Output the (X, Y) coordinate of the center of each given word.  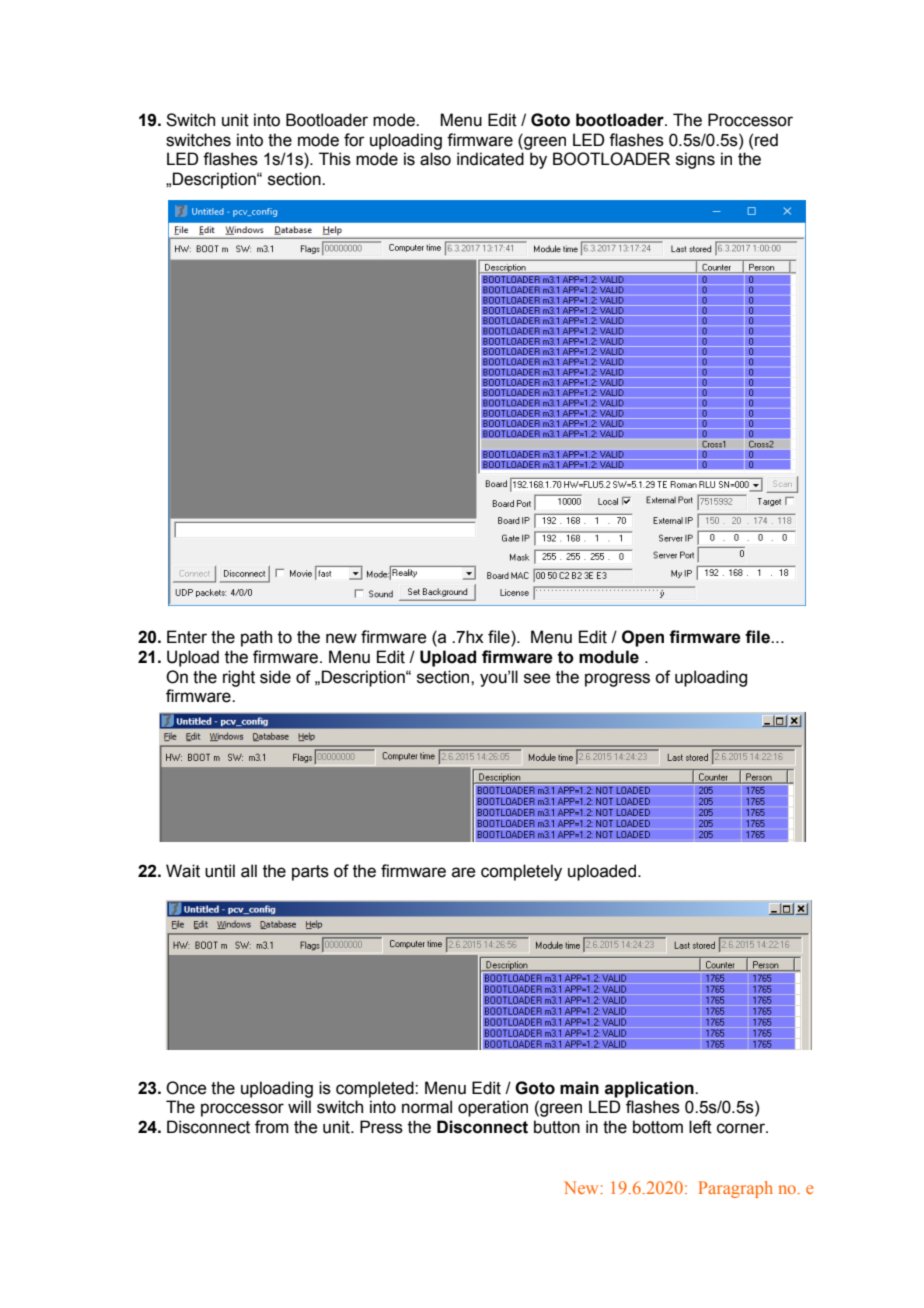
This (335, 159)
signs (695, 160)
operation (493, 1108)
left (700, 1127)
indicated (490, 159)
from (272, 1127)
